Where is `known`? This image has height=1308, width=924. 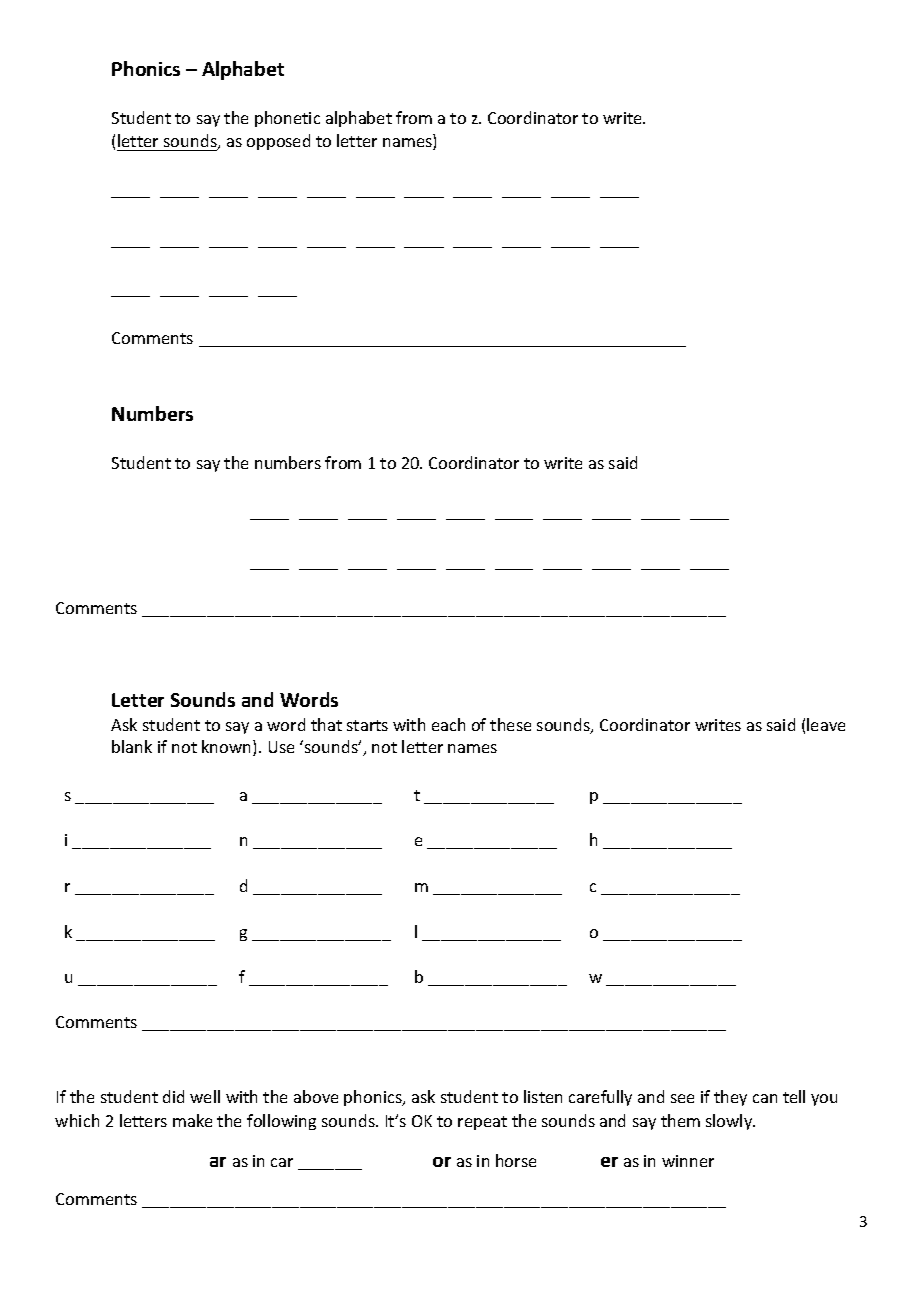 known is located at coordinates (228, 748).
